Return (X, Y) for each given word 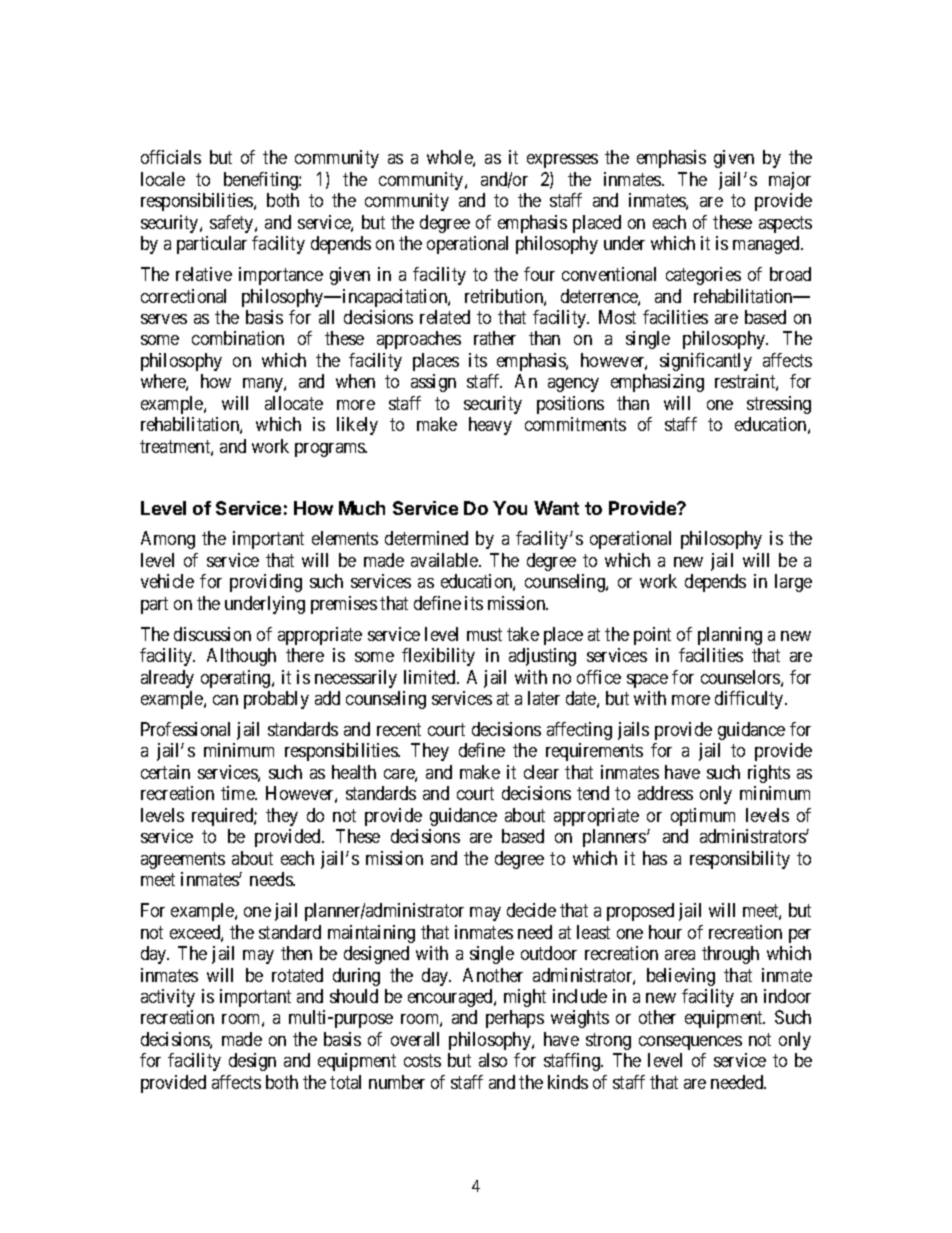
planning (730, 636)
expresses (562, 161)
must (484, 634)
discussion (212, 634)
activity (168, 998)
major (790, 181)
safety (233, 224)
